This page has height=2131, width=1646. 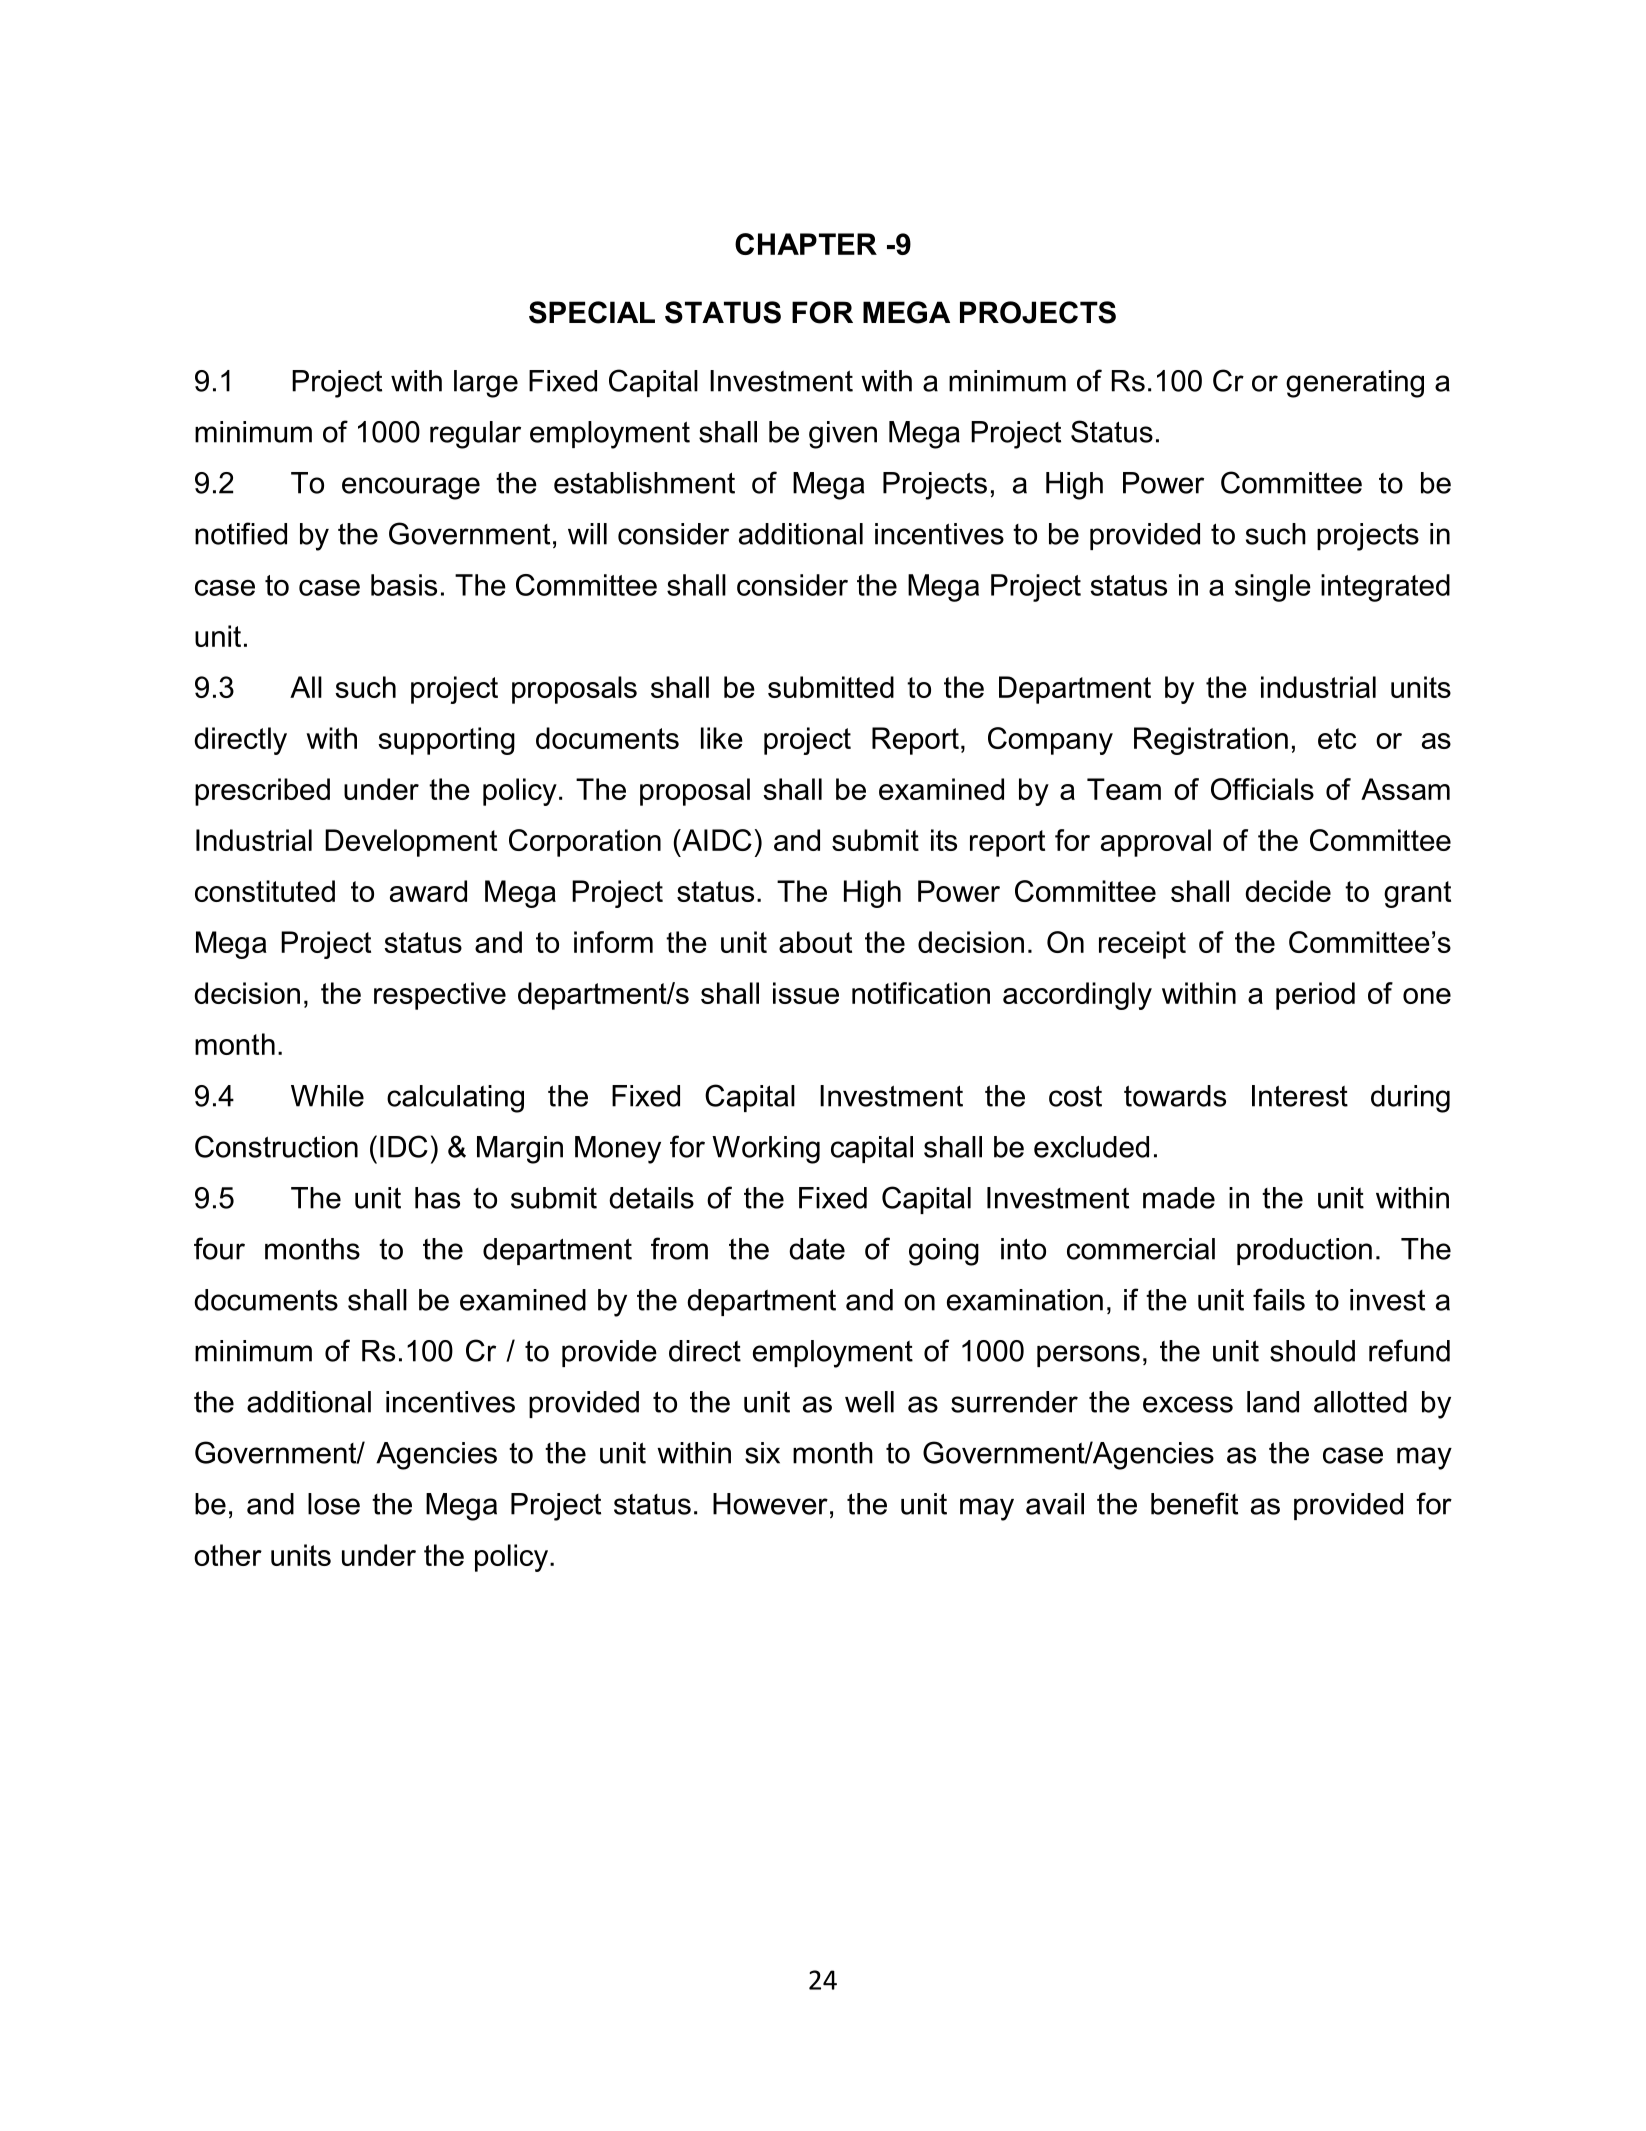 What do you see at coordinates (1262, 789) in the page?
I see `Officials` at bounding box center [1262, 789].
